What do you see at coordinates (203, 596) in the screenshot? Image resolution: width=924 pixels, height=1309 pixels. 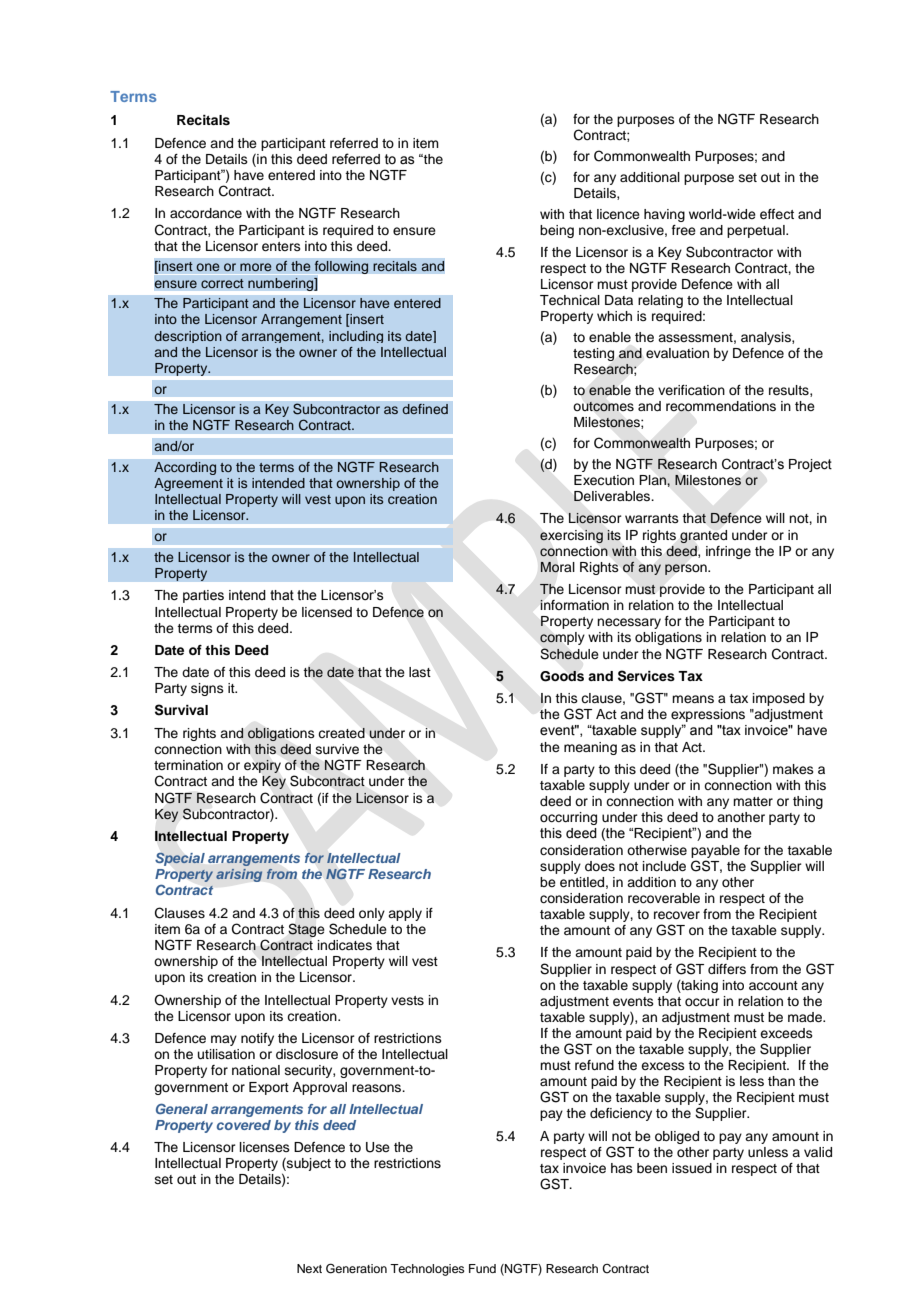 I see `parties` at bounding box center [203, 596].
